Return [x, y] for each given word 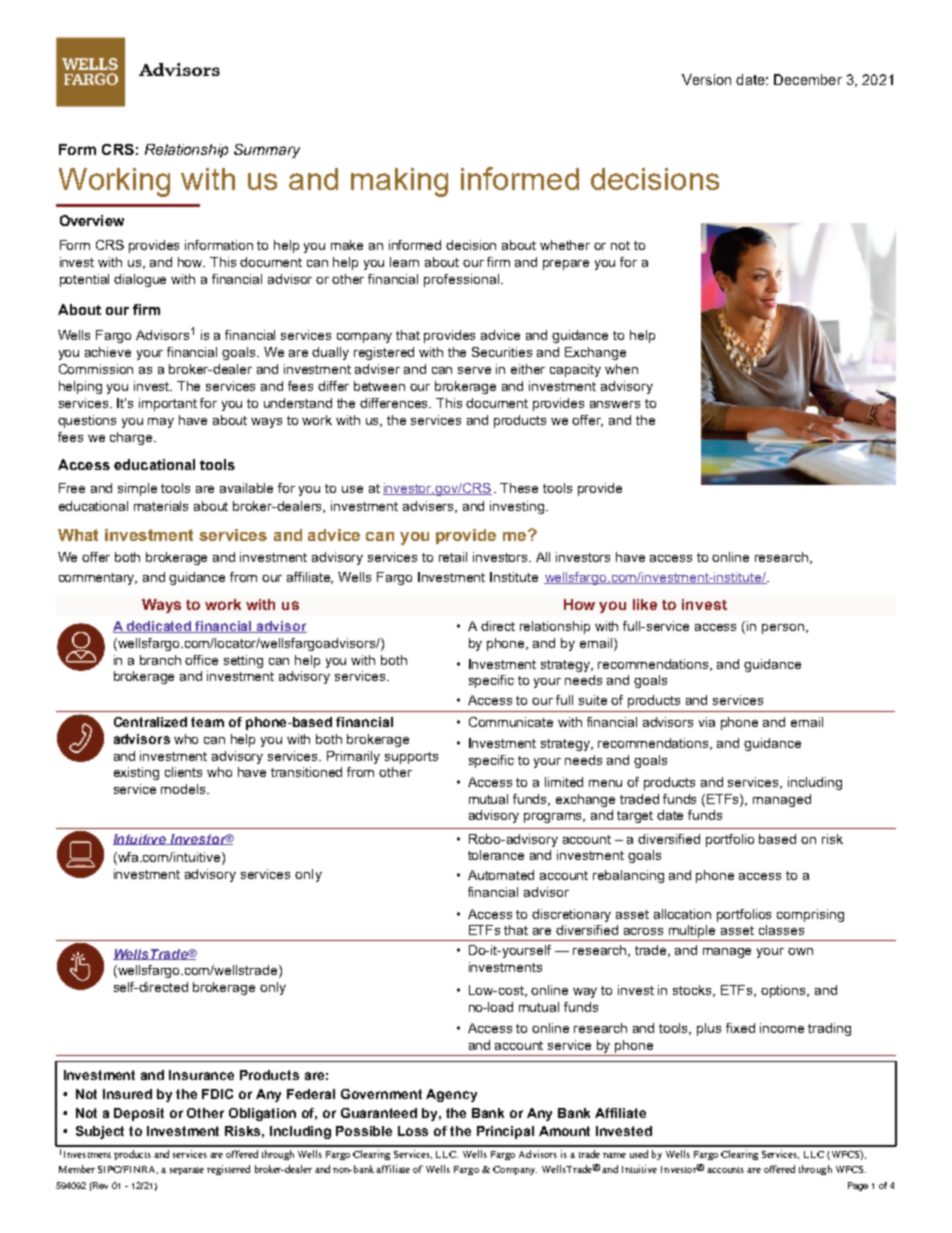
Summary [267, 151]
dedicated [159, 627]
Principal [505, 1132]
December [808, 79]
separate [187, 1171]
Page [858, 1186]
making [399, 182]
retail [453, 557]
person [783, 629]
